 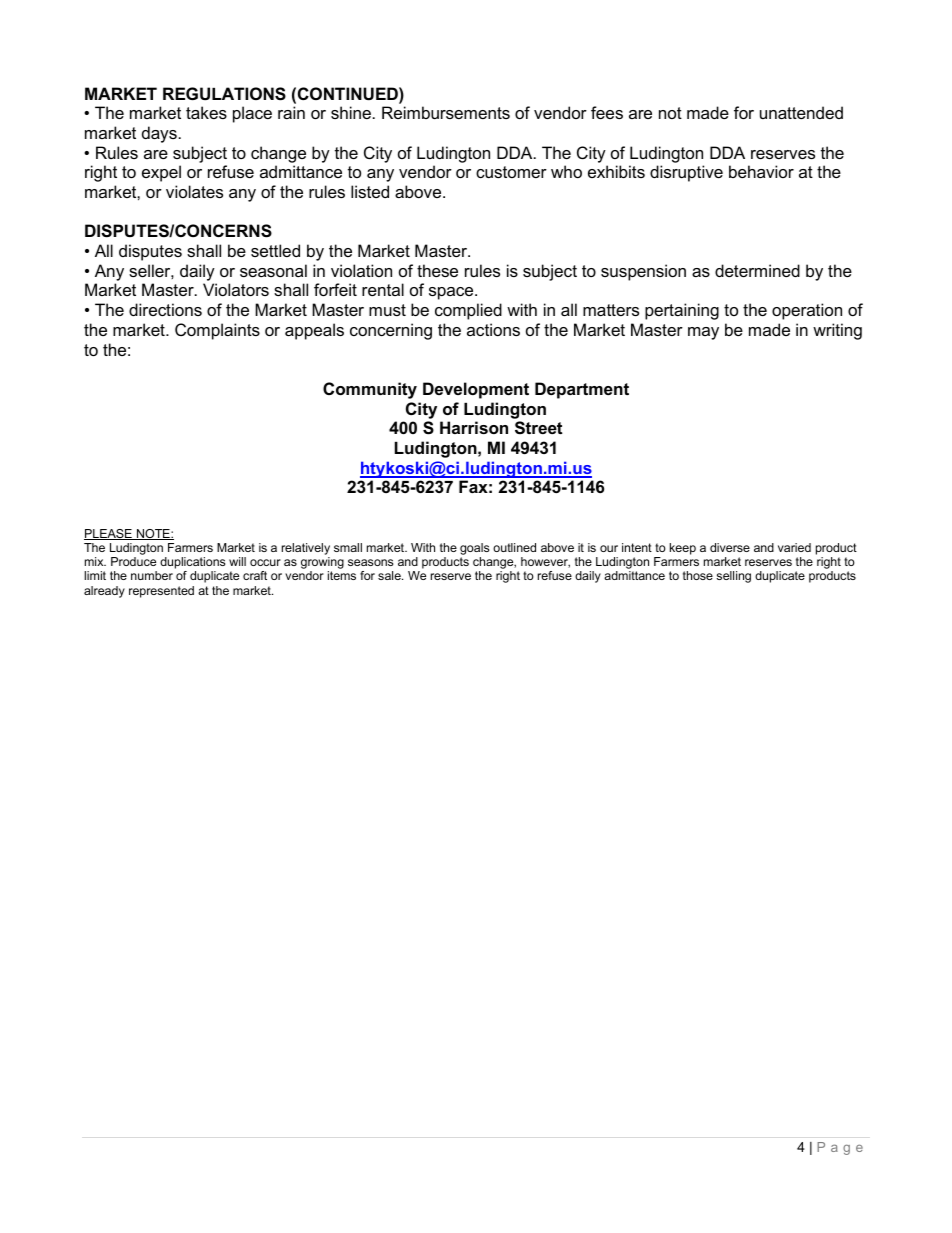 What do you see at coordinates (733, 577) in the image?
I see `selling` at bounding box center [733, 577].
